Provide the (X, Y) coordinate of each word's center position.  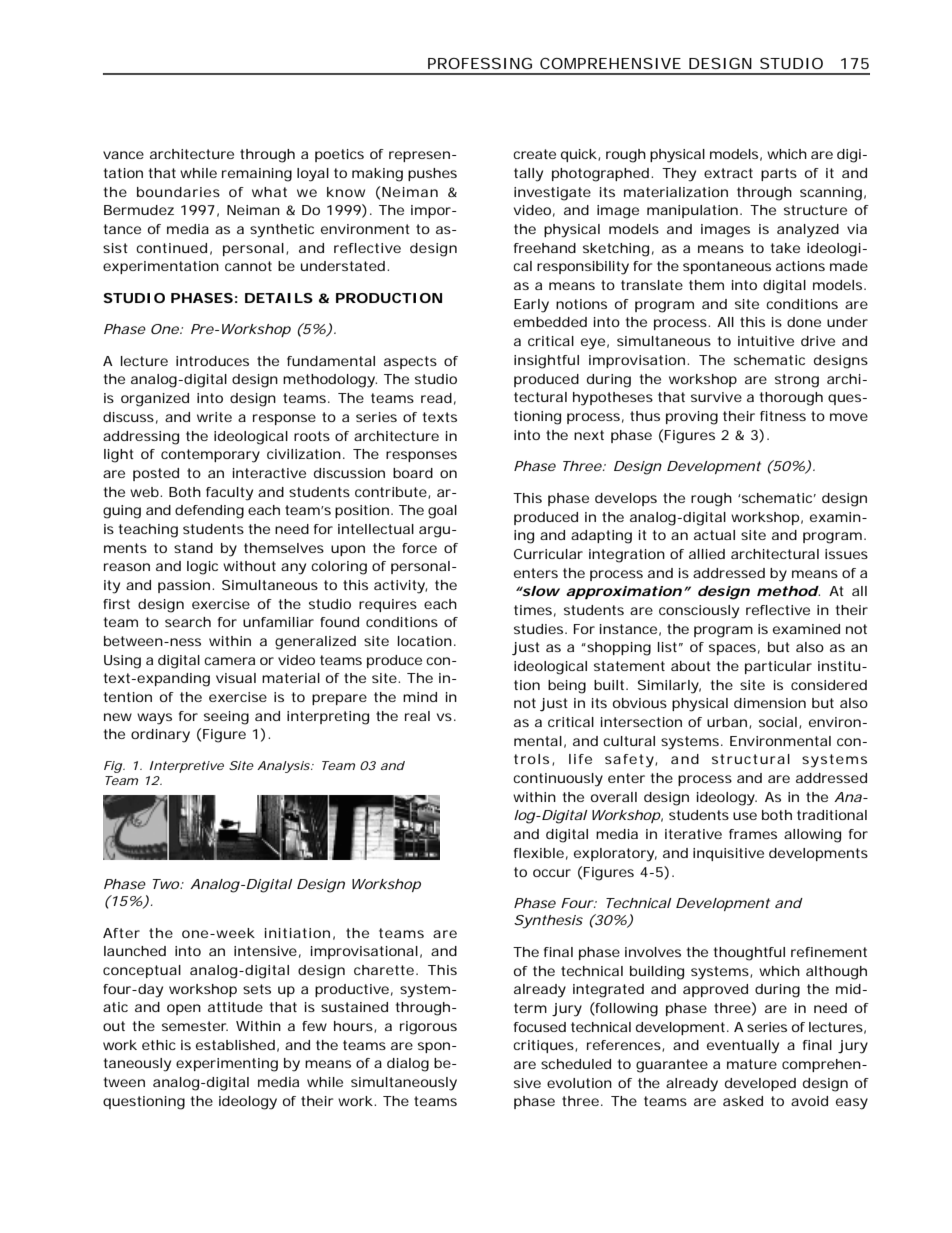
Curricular (548, 554)
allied (707, 554)
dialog (408, 1065)
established (235, 1045)
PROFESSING (480, 63)
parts (779, 174)
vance (123, 155)
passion (184, 586)
